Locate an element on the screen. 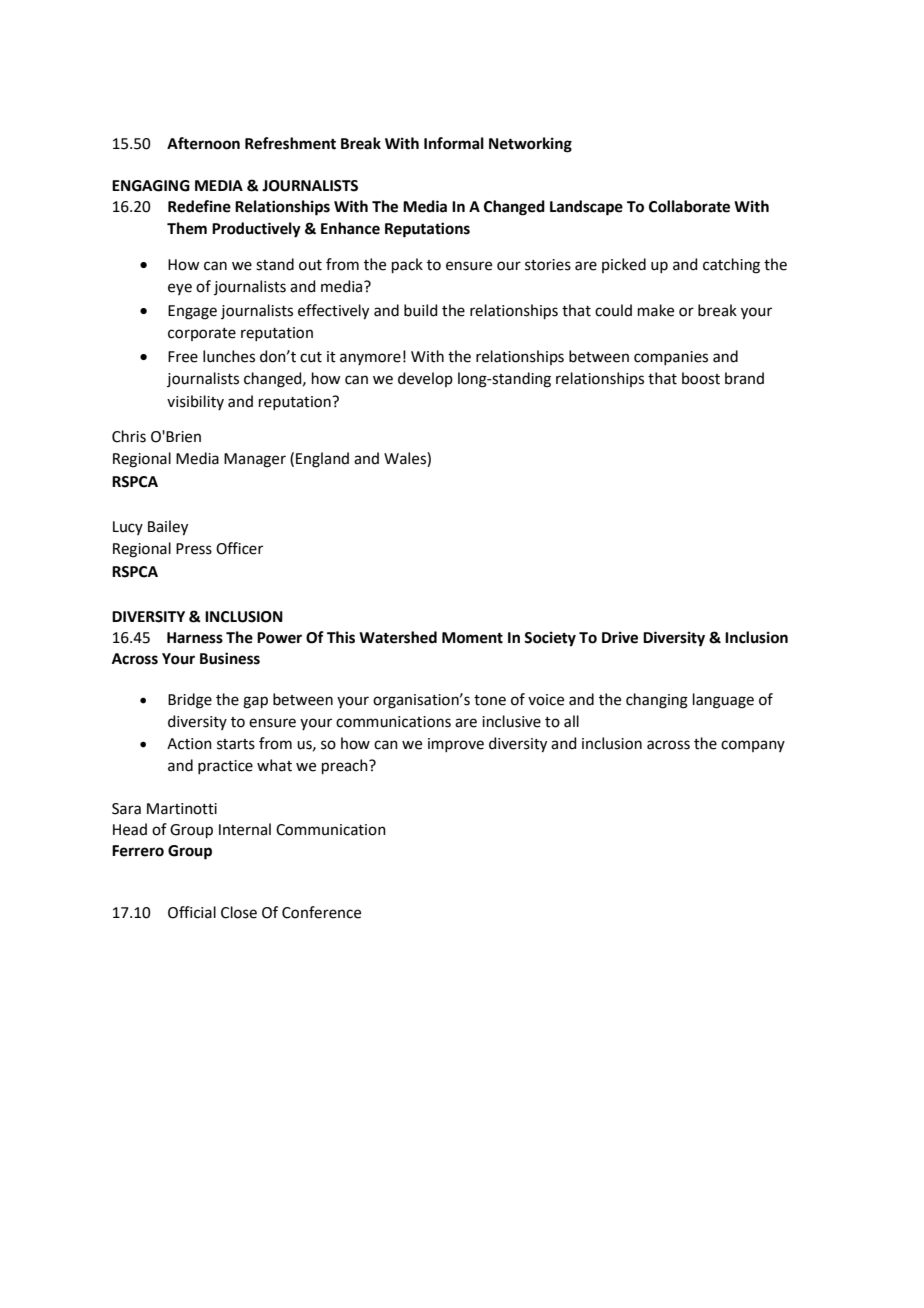 Image resolution: width=924 pixels, height=1308 pixels. England is located at coordinates (322, 460).
